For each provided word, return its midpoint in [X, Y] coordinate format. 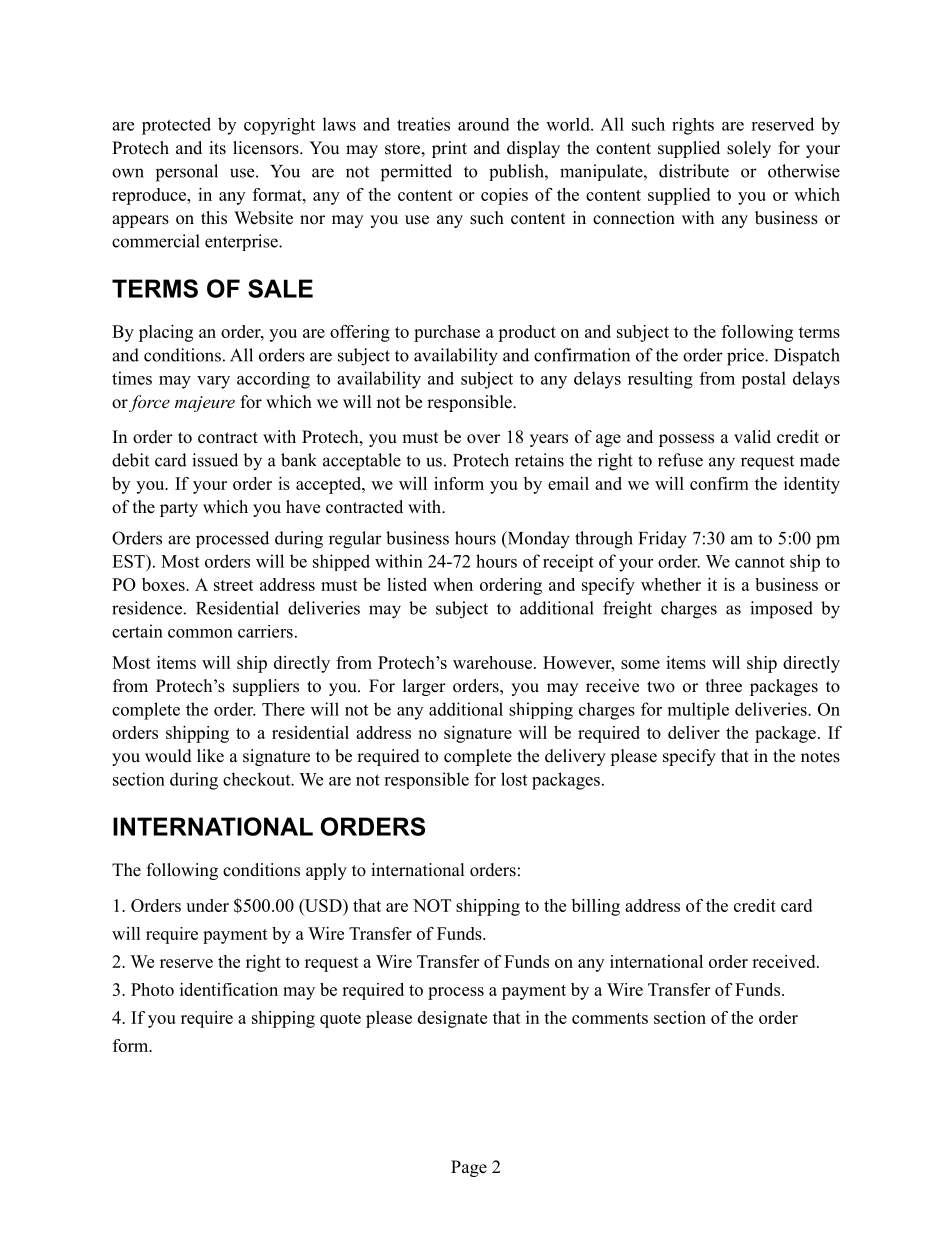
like [210, 756]
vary [213, 382]
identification [229, 989]
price [746, 357]
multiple [698, 711]
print [449, 149]
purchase [447, 333]
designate [452, 1019]
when [453, 584]
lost [514, 779]
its [217, 148]
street [234, 585]
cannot [760, 562]
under [207, 905]
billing [596, 907]
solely [749, 149]
